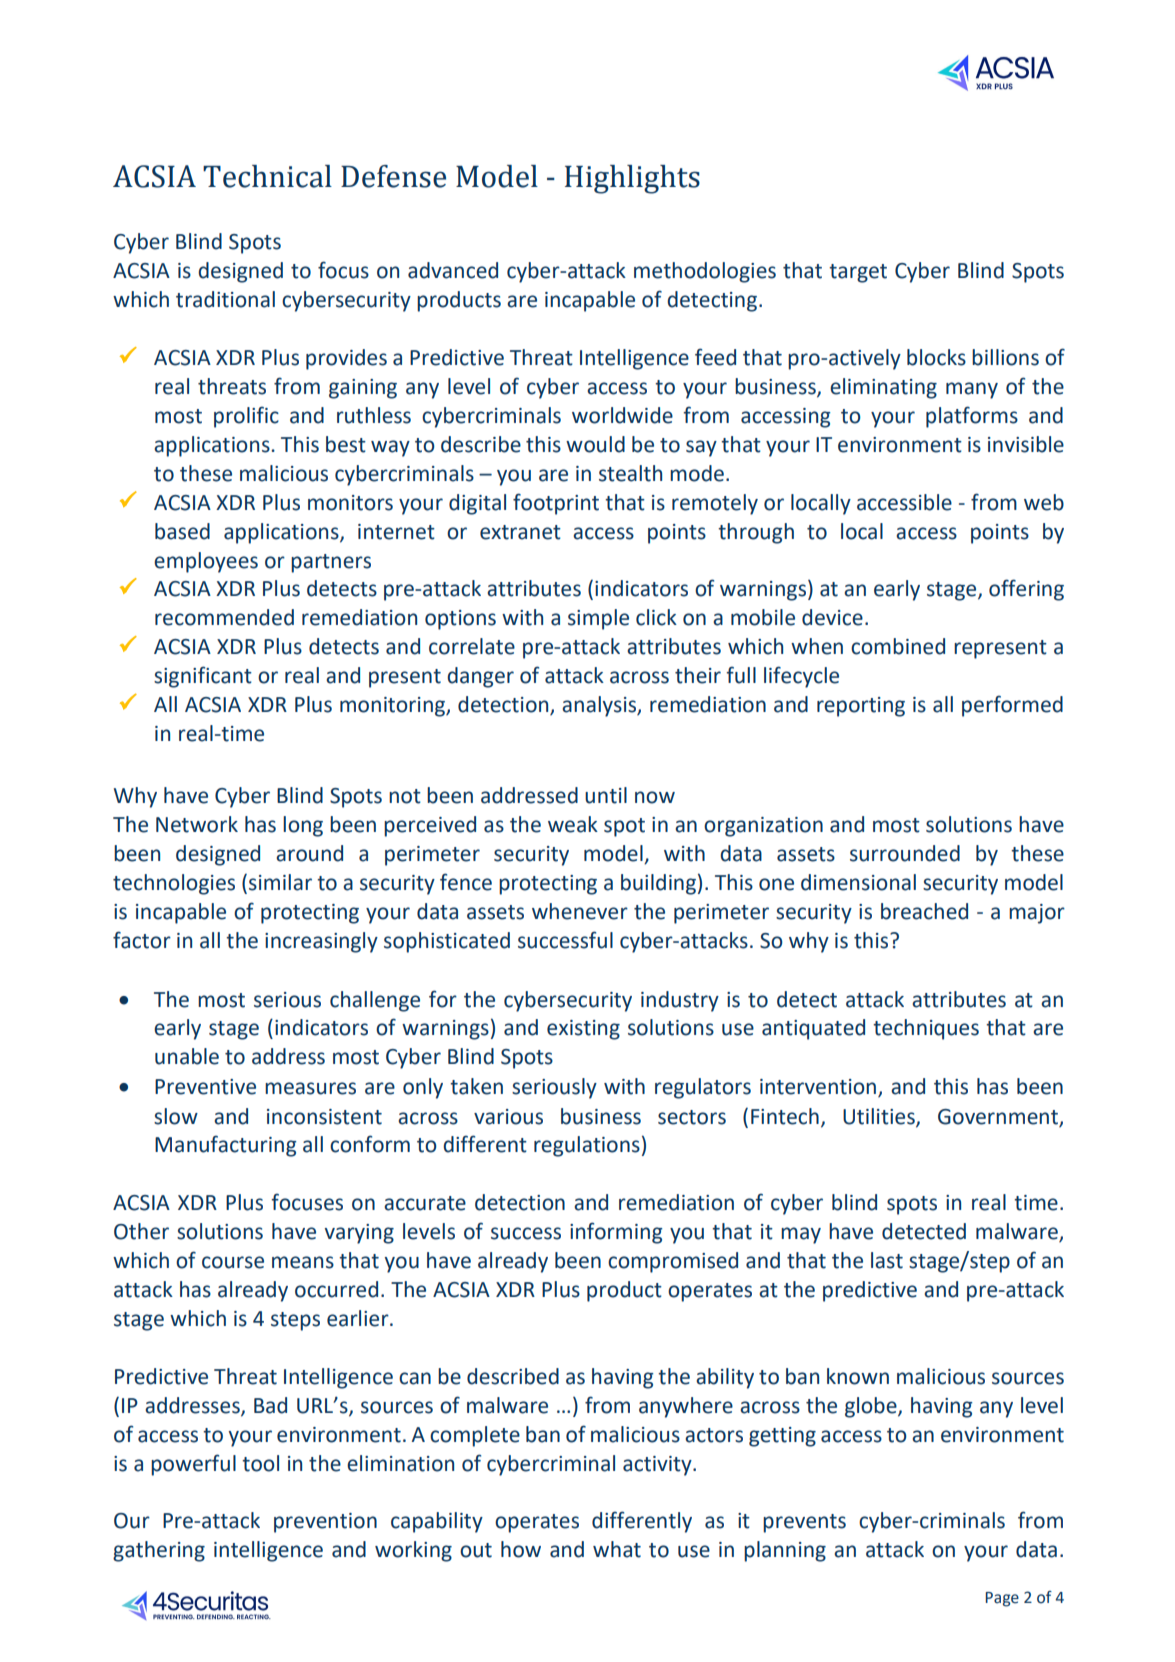 The image size is (1175, 1662). Describe the element at coordinates (658, 884) in the screenshot. I see `building` at that location.
